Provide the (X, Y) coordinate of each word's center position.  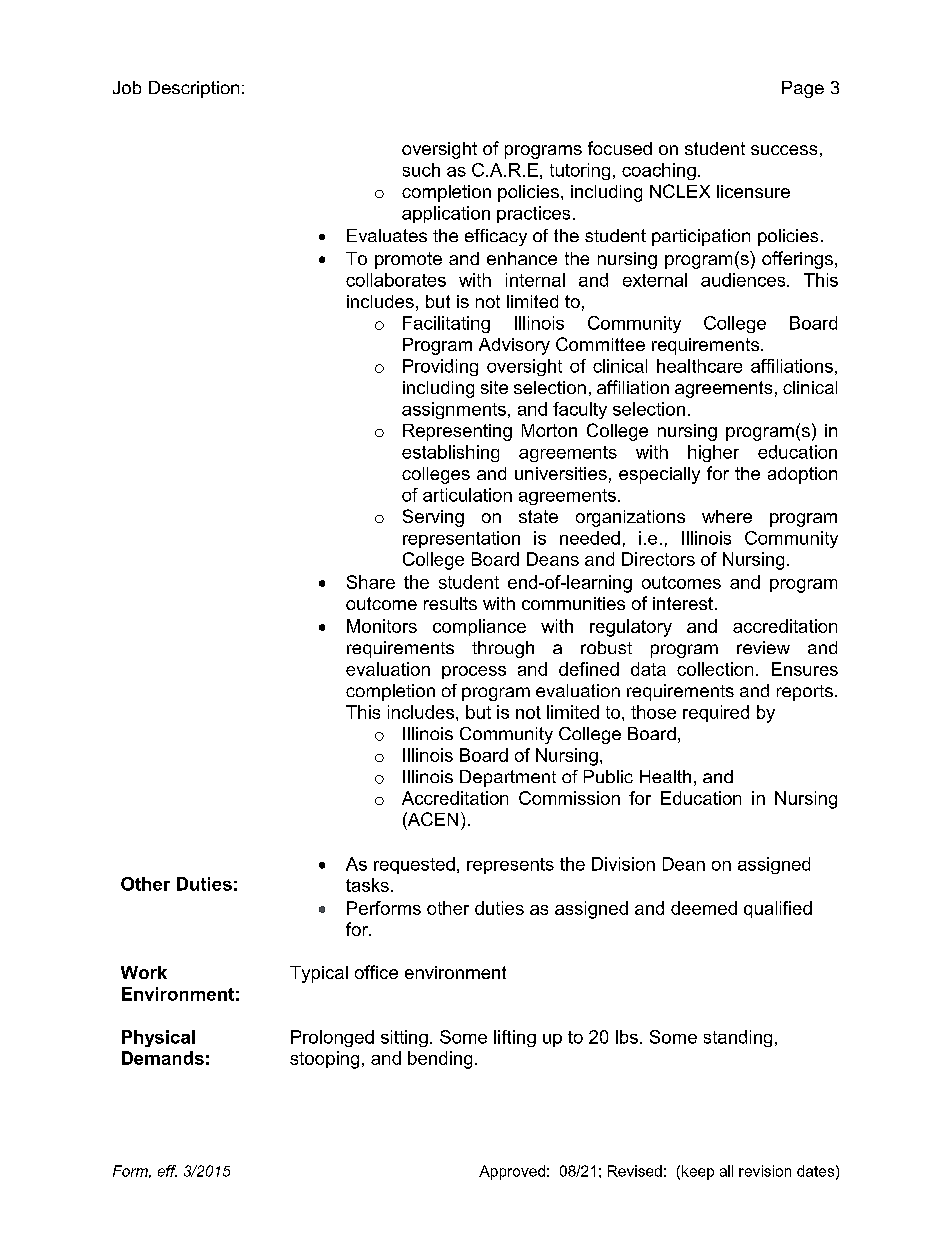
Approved (512, 1172)
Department (508, 778)
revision (765, 1171)
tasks (367, 885)
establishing (450, 453)
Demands (163, 1058)
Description (194, 89)
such (421, 170)
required (716, 713)
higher (713, 453)
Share (371, 582)
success (784, 150)
